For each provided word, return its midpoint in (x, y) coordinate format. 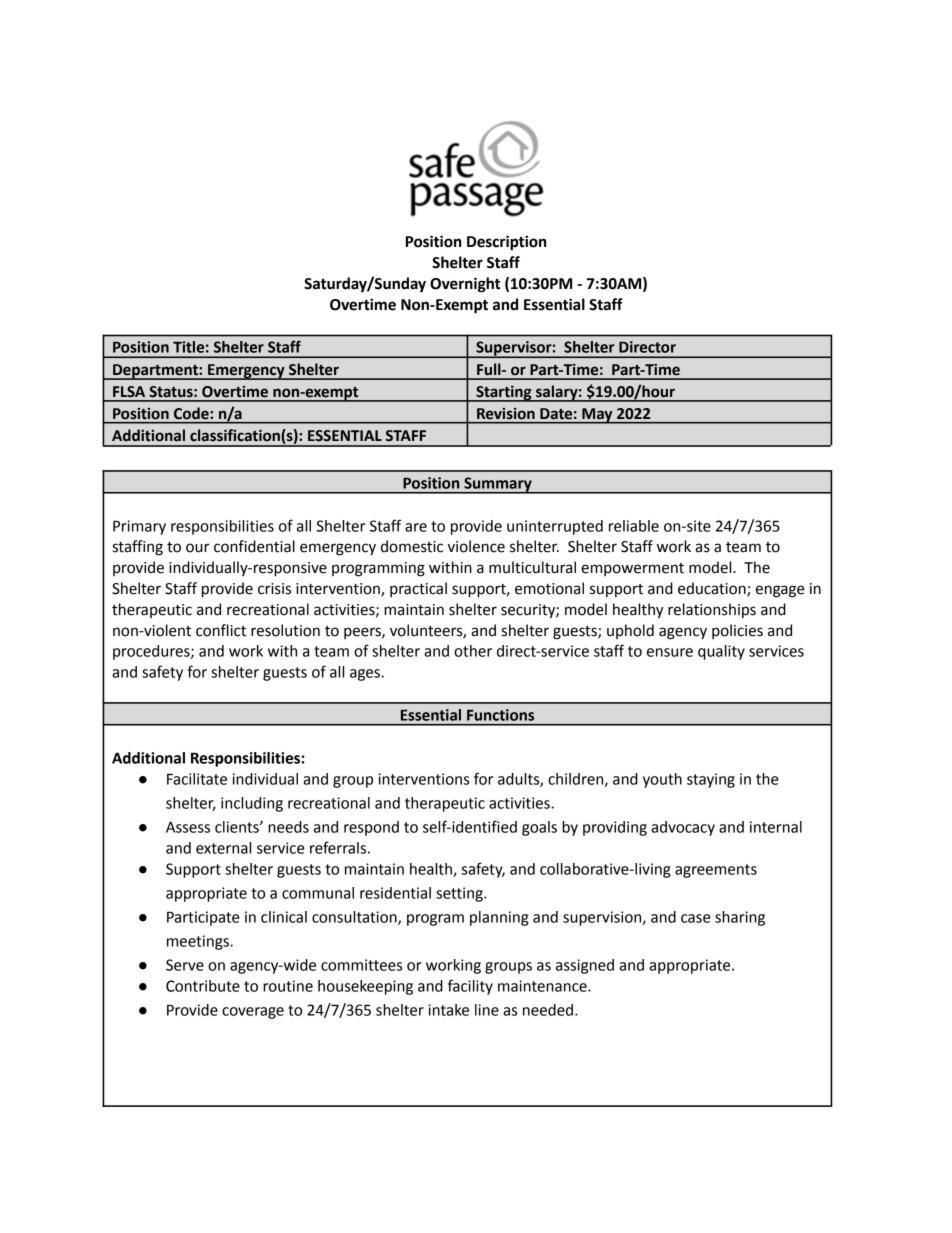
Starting (504, 393)
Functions (500, 715)
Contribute (203, 986)
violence (476, 546)
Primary (139, 527)
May (597, 416)
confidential (254, 546)
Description (507, 243)
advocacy (683, 828)
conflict (221, 630)
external (223, 848)
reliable (634, 526)
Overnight (465, 285)
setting (460, 894)
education (713, 589)
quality (721, 652)
